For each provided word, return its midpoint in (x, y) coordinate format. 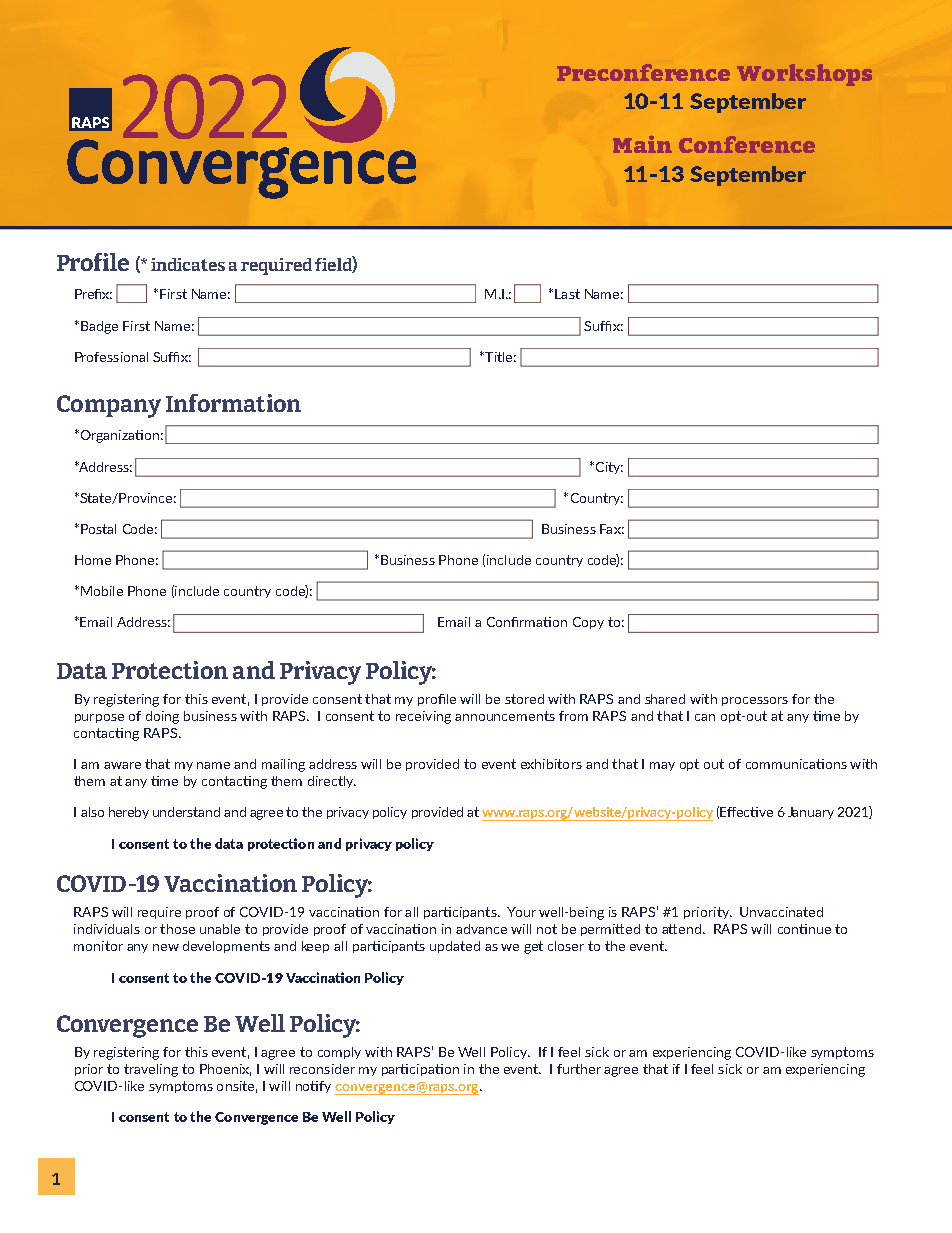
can (705, 717)
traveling (151, 1070)
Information (233, 403)
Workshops (804, 75)
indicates (188, 264)
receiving (423, 717)
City (608, 468)
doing (162, 717)
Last (567, 294)
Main (642, 144)
